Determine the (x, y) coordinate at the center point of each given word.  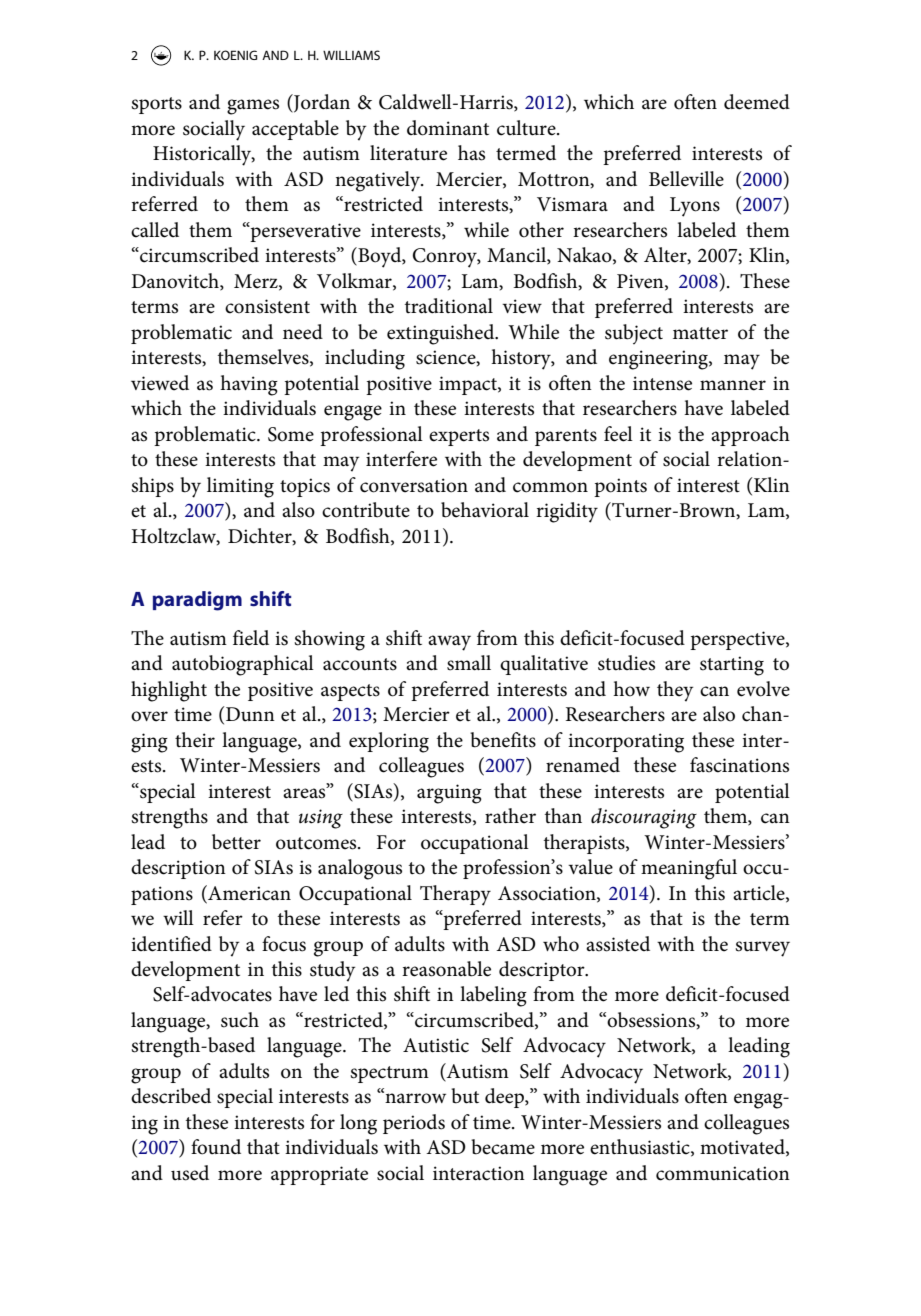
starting (732, 666)
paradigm (197, 601)
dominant (448, 128)
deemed (757, 102)
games (253, 107)
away (449, 643)
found (216, 1147)
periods (414, 1124)
